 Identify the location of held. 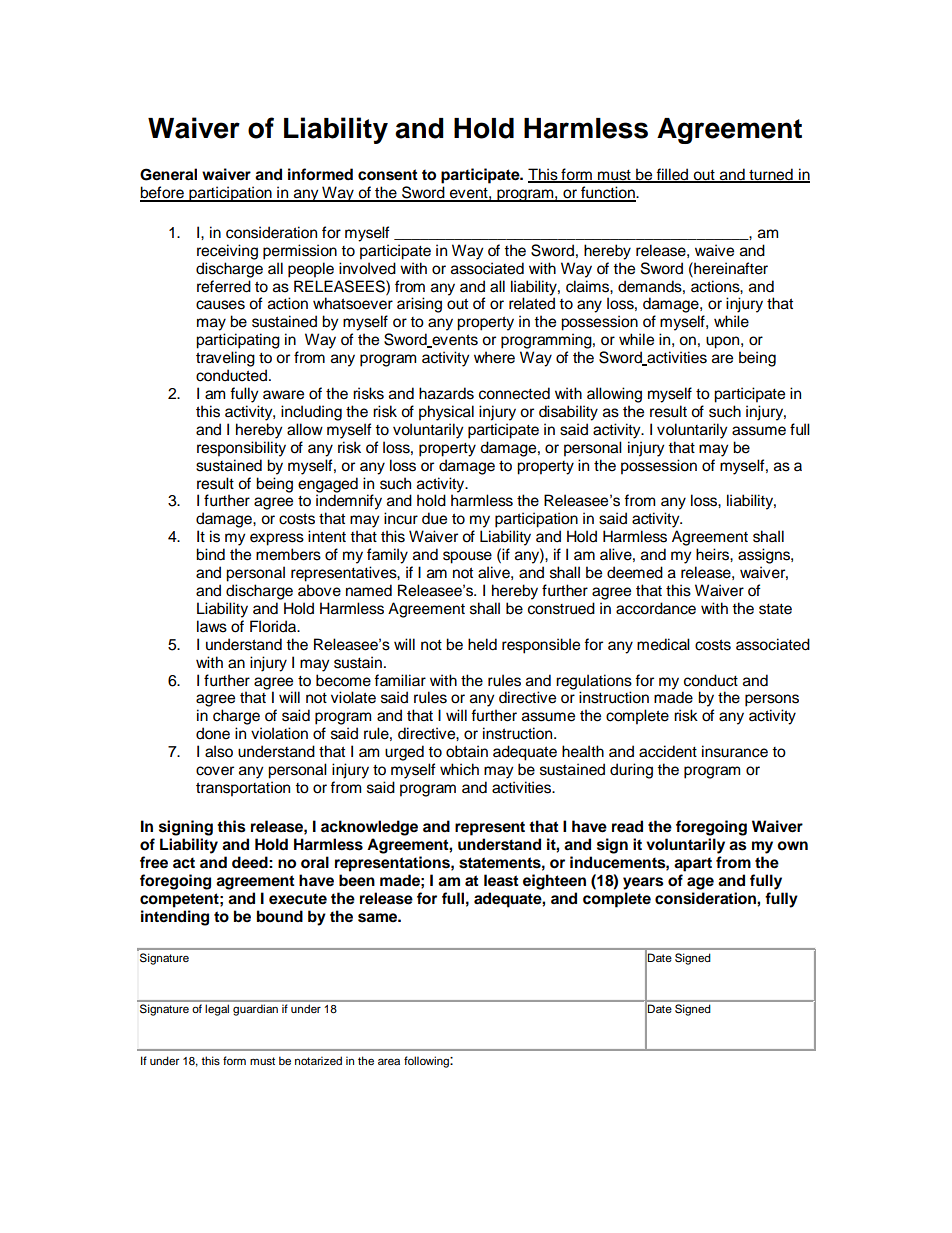
(482, 644).
